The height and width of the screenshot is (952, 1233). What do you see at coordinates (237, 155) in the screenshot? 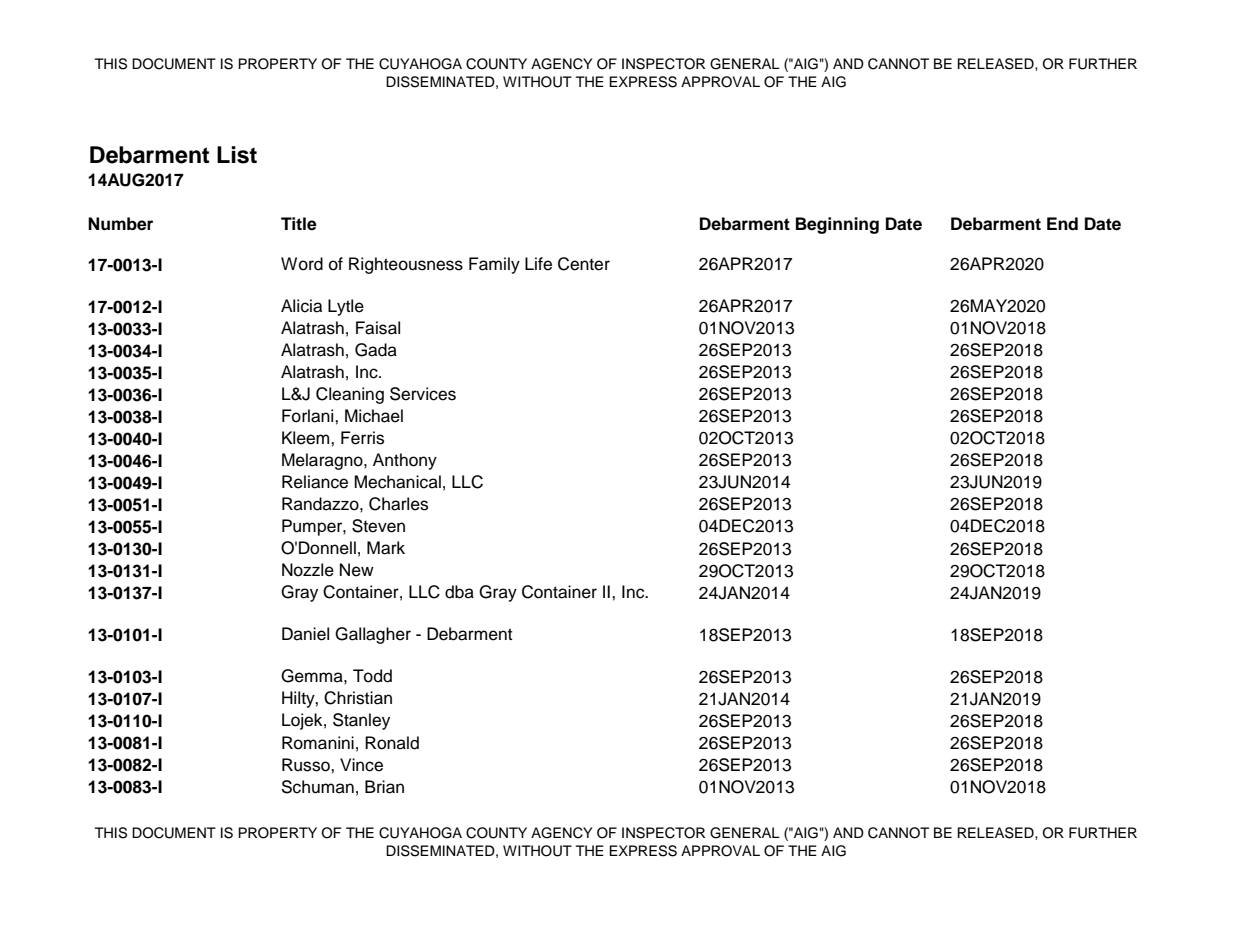
I see `List` at bounding box center [237, 155].
